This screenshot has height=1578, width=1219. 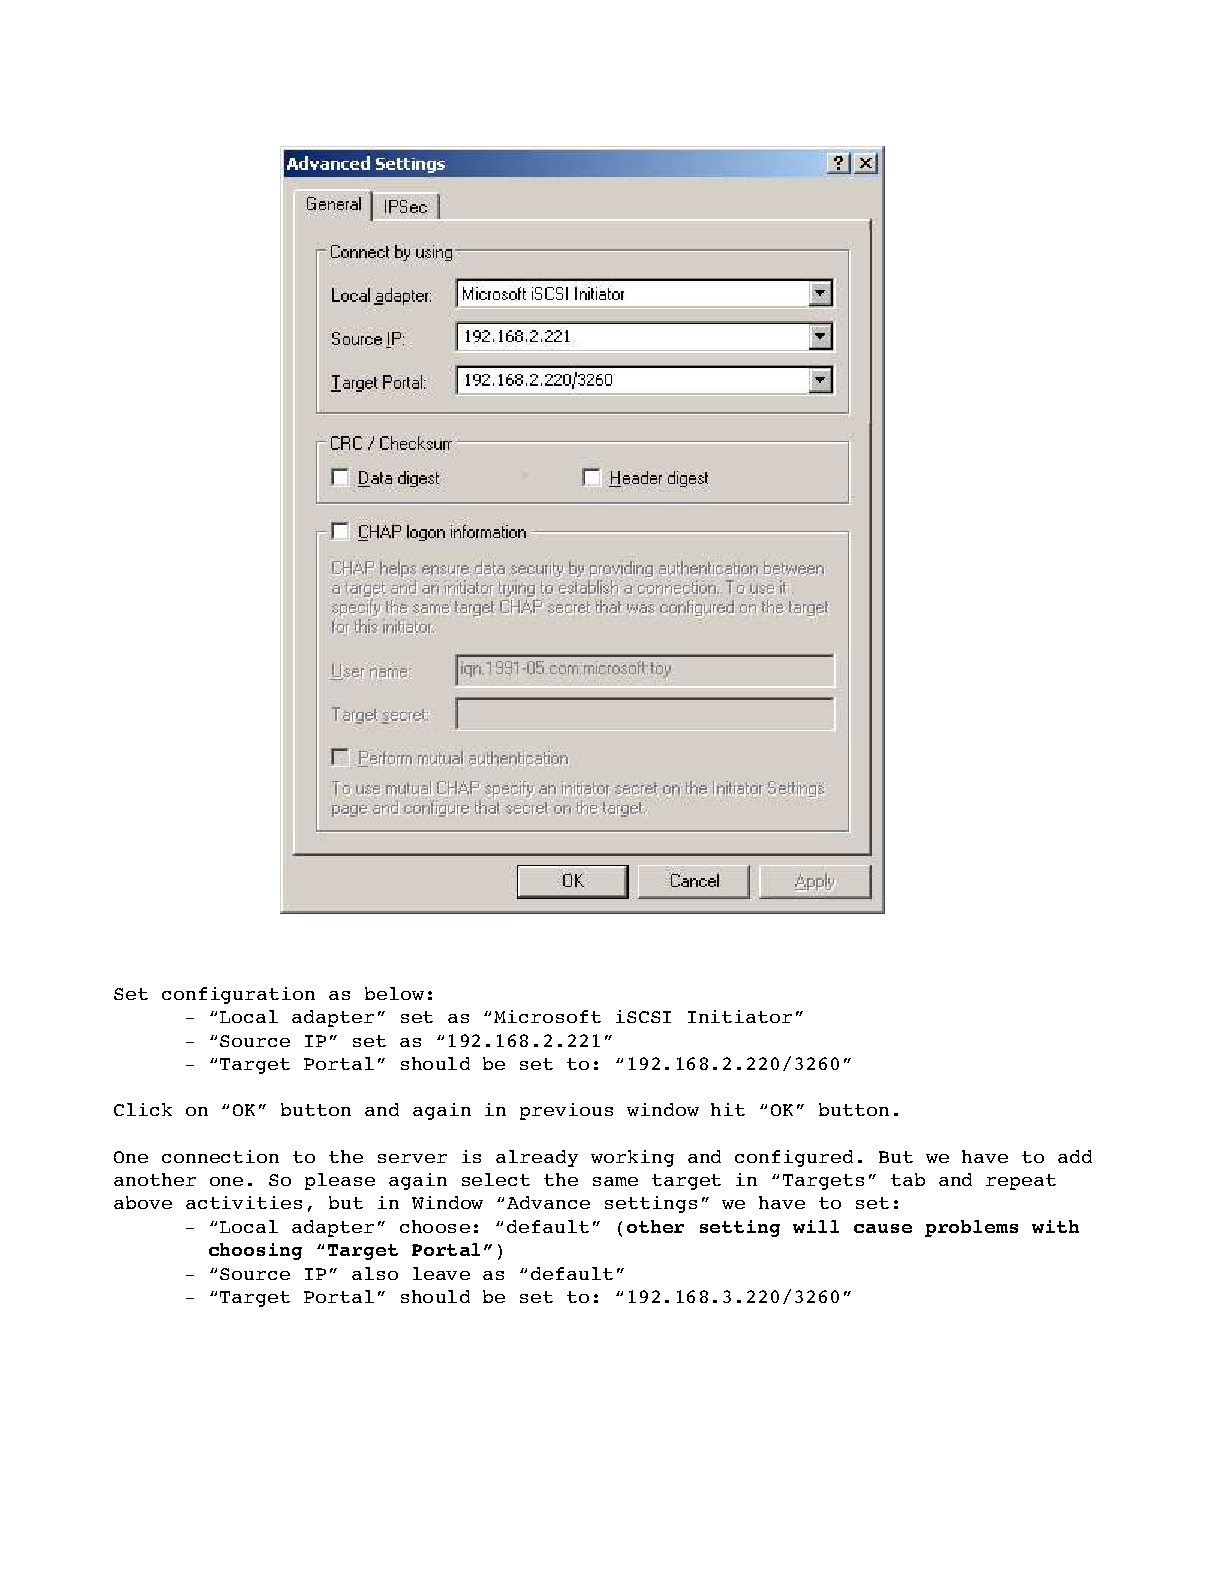 What do you see at coordinates (441, 1273) in the screenshot?
I see `leave` at bounding box center [441, 1273].
